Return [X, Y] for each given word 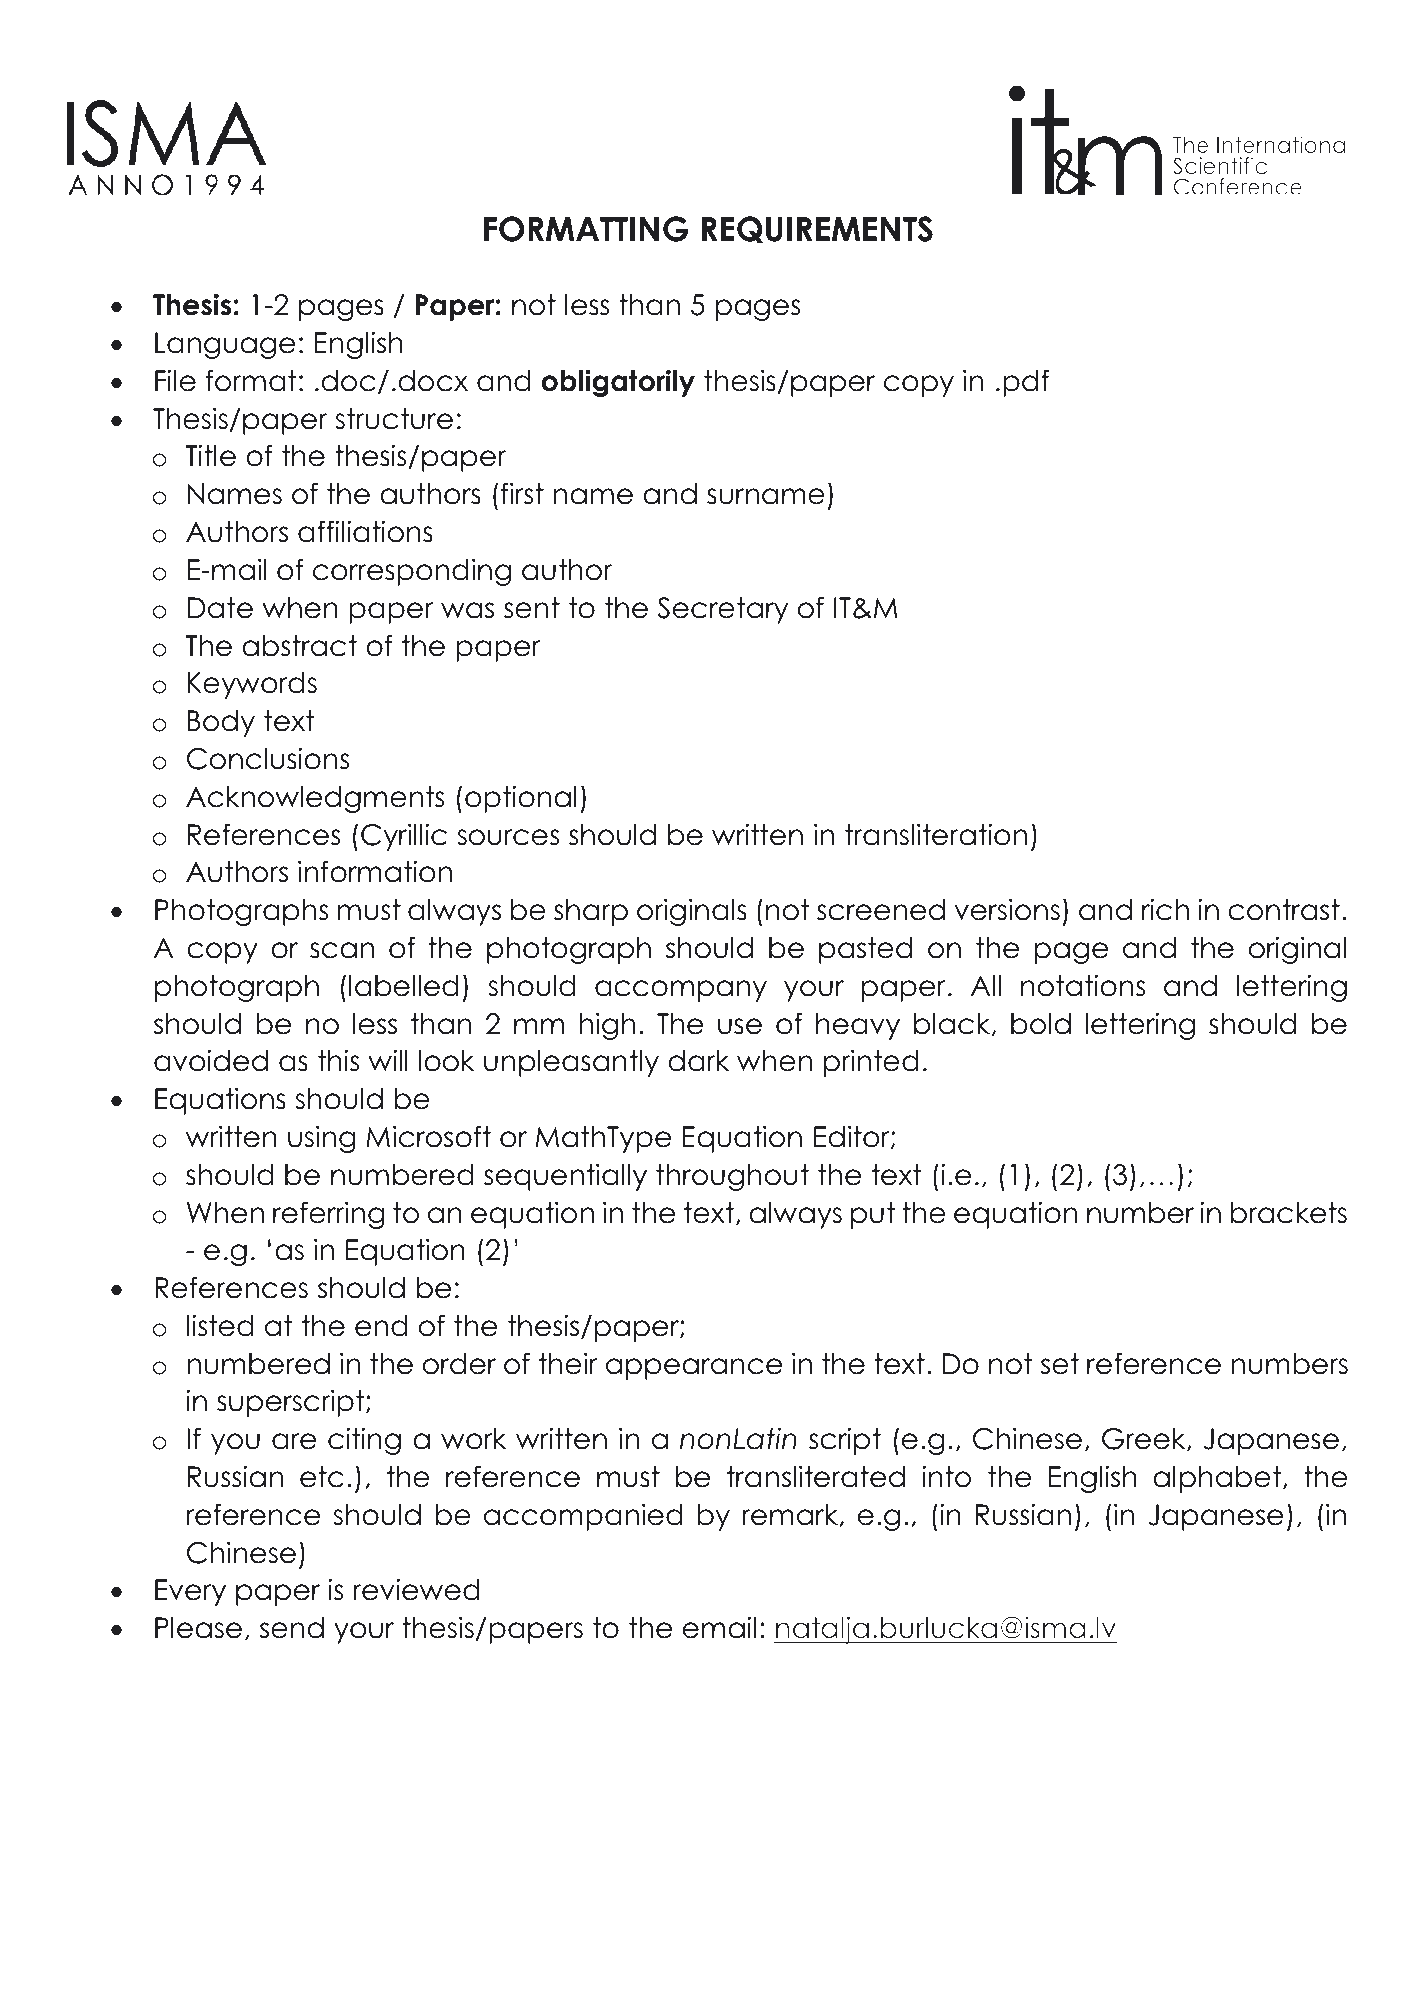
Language [225, 345]
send [292, 1628]
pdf [1026, 383]
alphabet [1217, 1479]
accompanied [583, 1517]
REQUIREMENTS [817, 229]
